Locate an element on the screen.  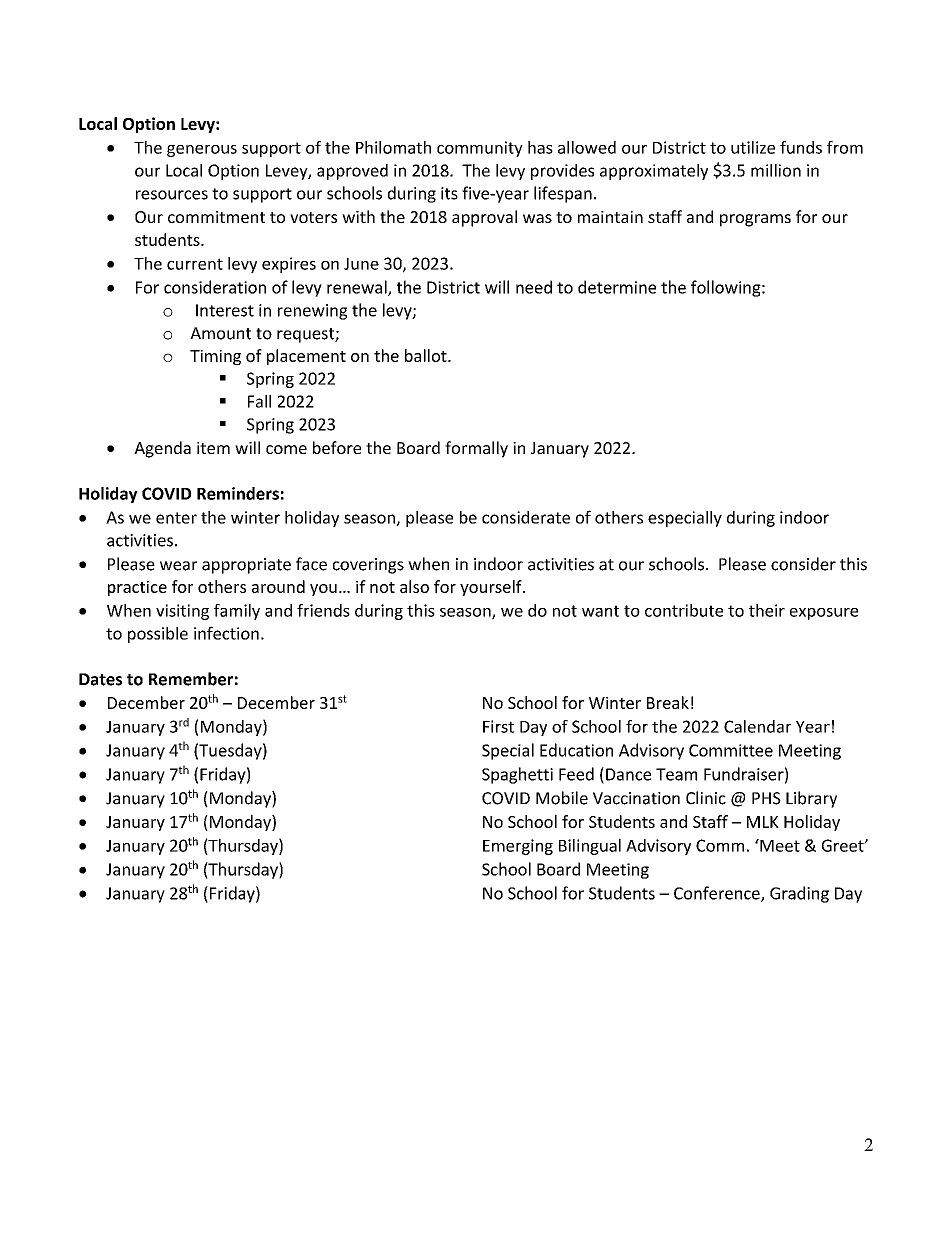
Emerging is located at coordinates (518, 847).
